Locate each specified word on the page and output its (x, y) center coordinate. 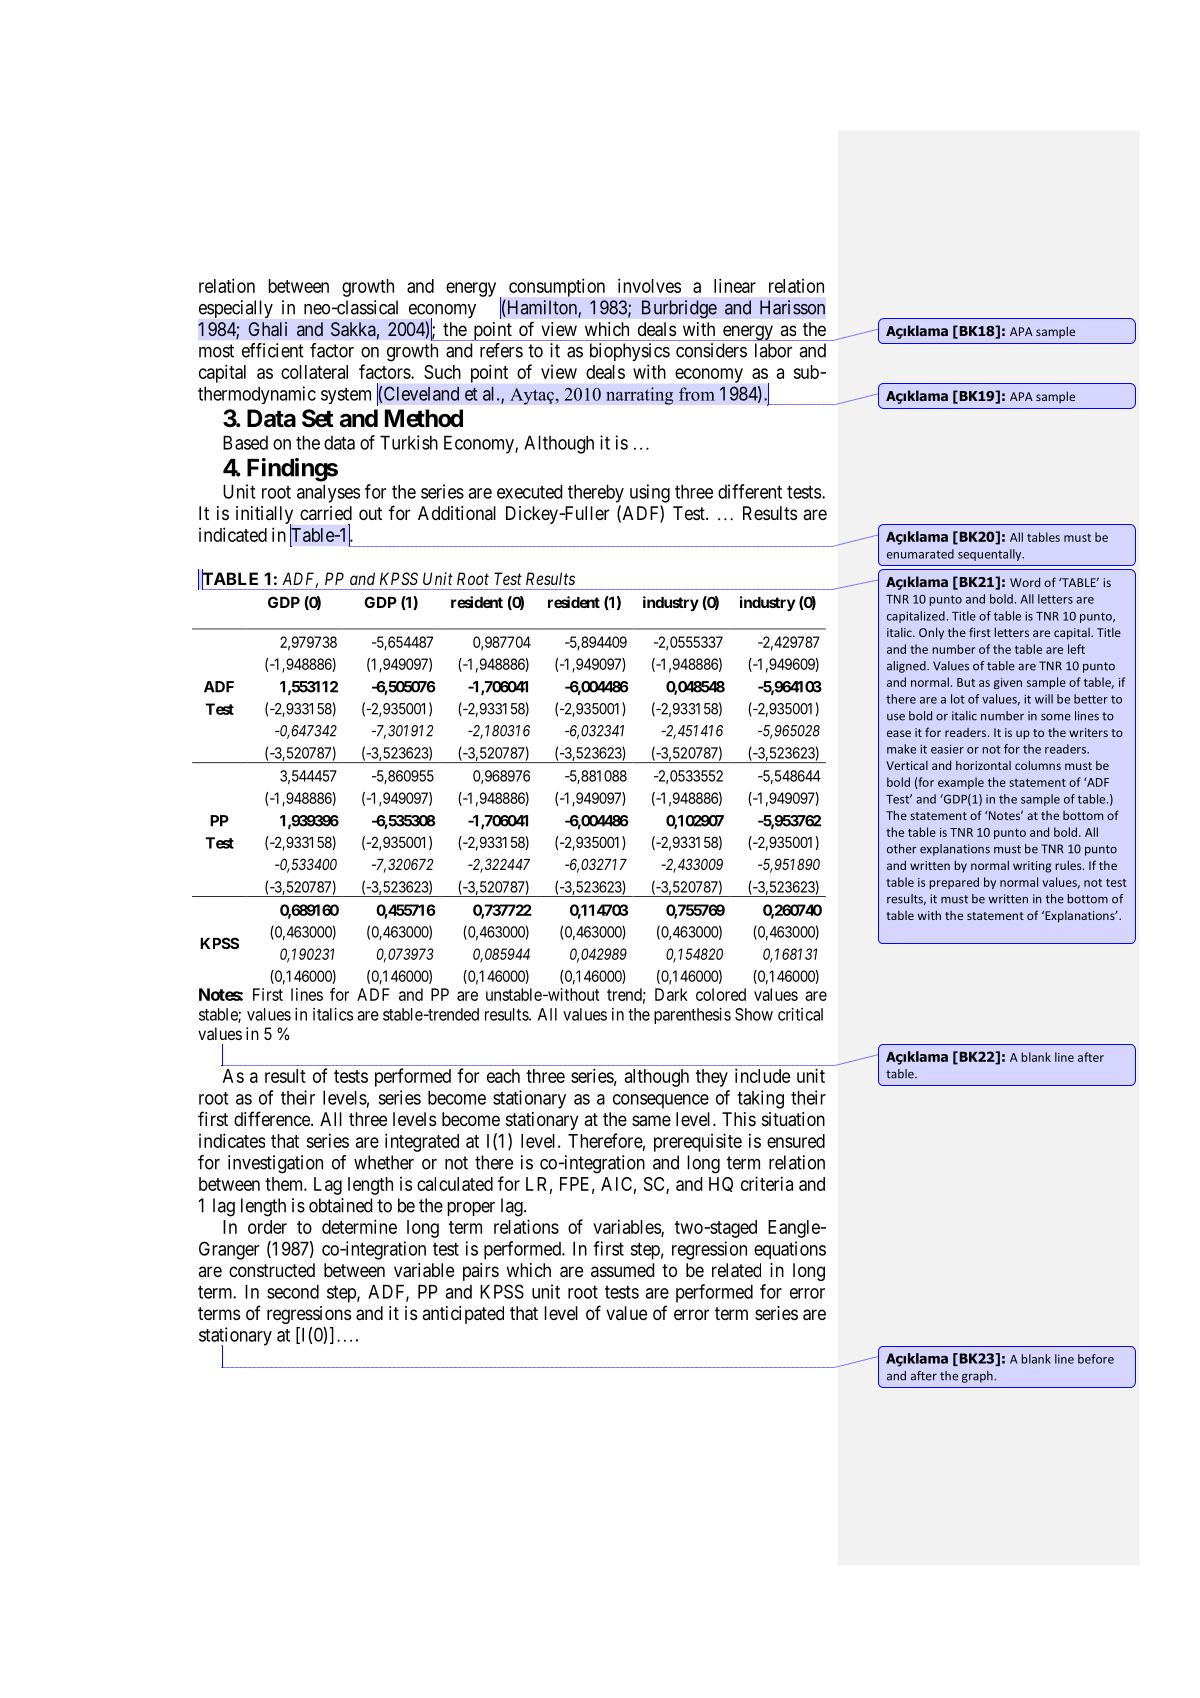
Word (1025, 582)
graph (977, 1377)
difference (273, 1118)
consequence (661, 1101)
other (902, 849)
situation (793, 1119)
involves (649, 285)
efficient (273, 350)
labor (773, 350)
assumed (623, 1270)
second (293, 1291)
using (650, 493)
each (503, 1076)
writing (1032, 867)
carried (326, 513)
